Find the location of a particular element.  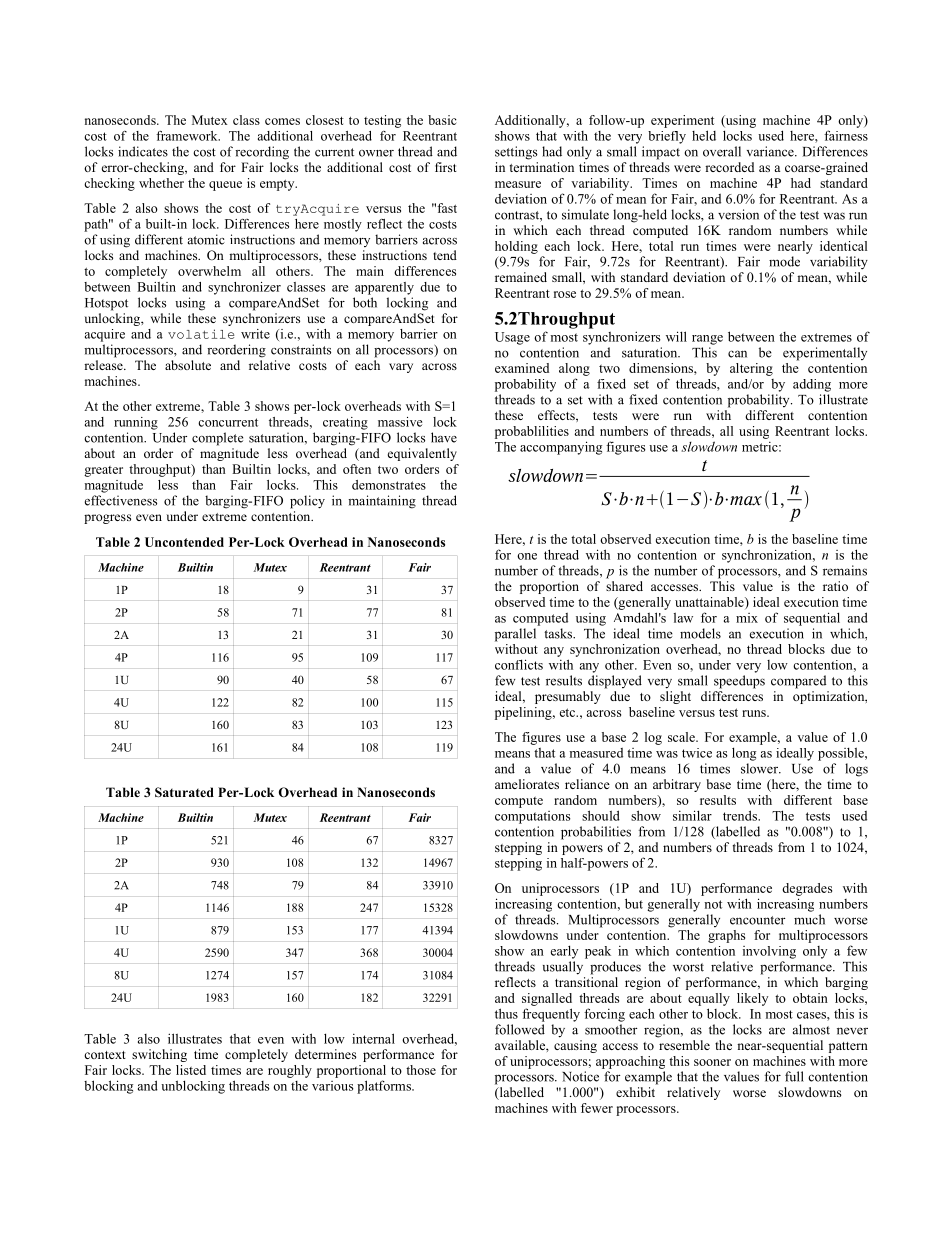

settings is located at coordinates (516, 153).
